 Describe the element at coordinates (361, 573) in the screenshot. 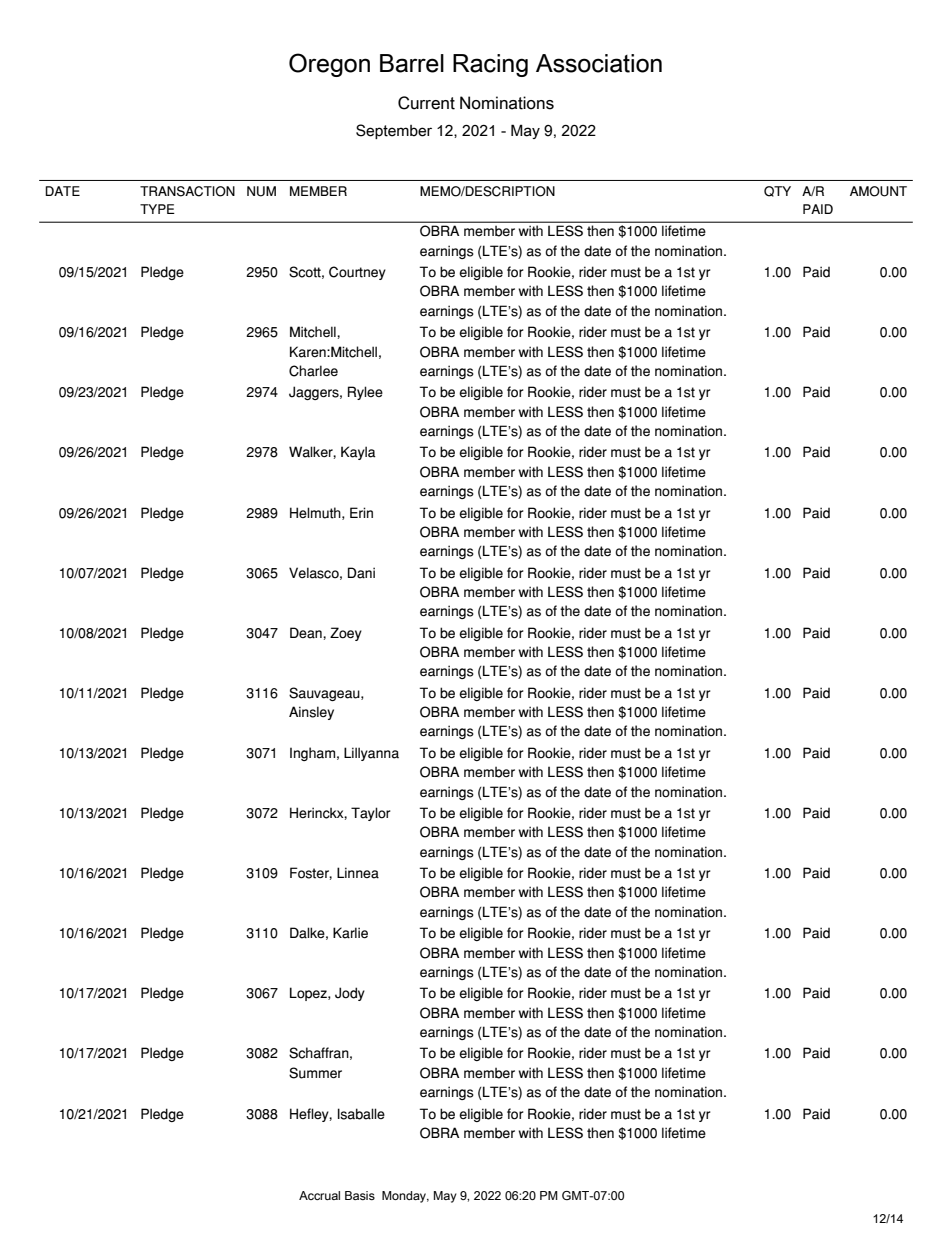

I see `Dani` at that location.
